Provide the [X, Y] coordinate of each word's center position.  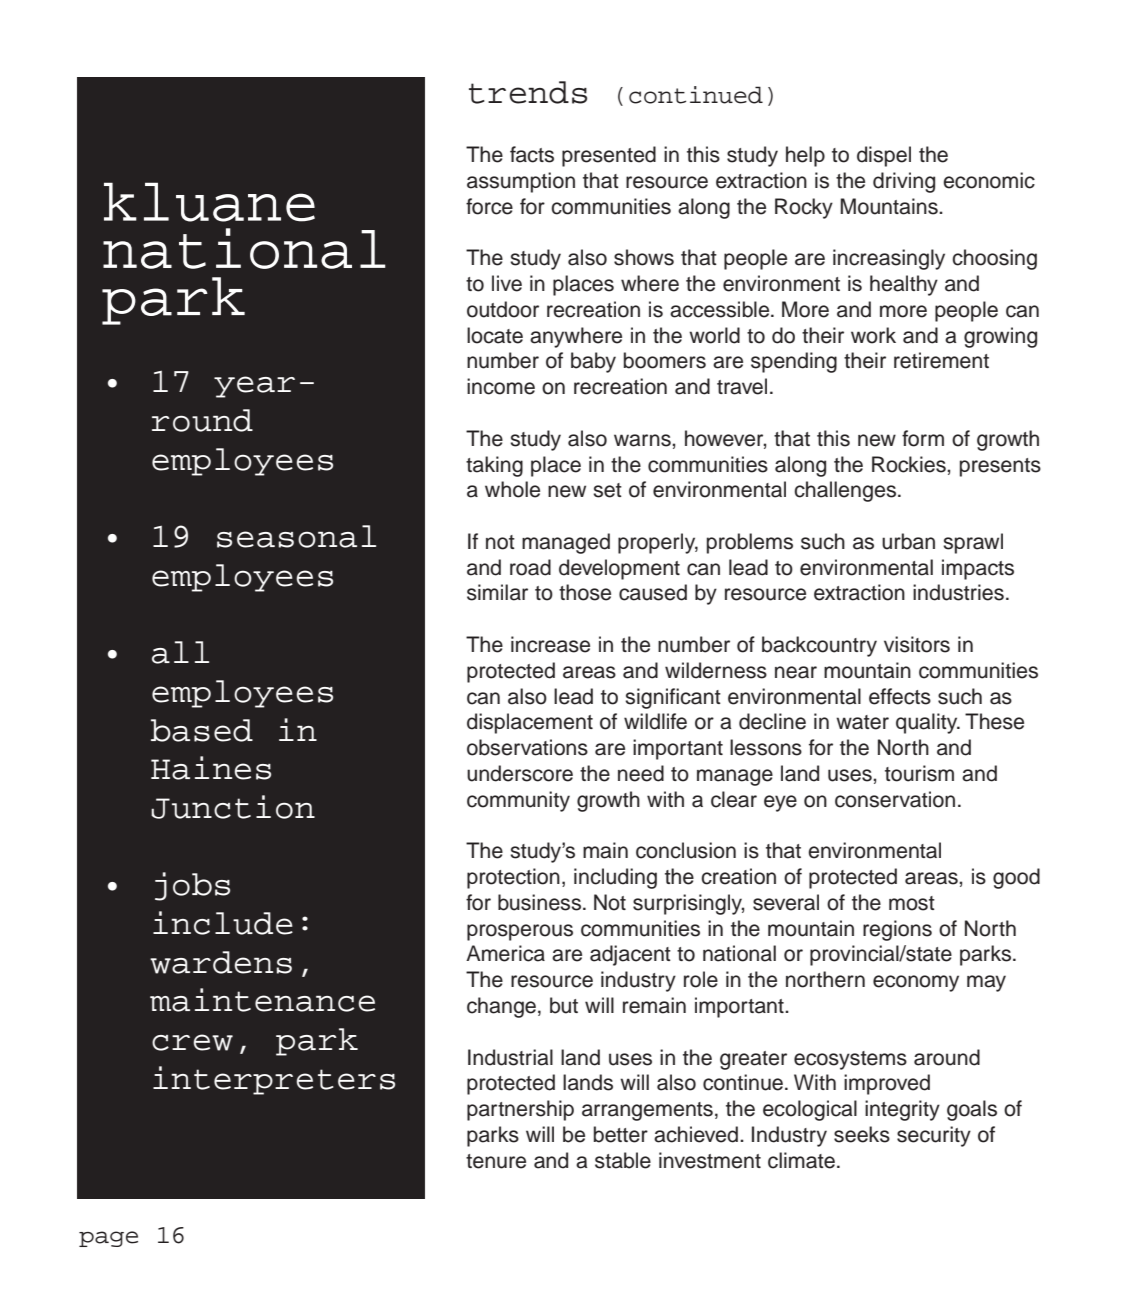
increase [550, 644]
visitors [917, 644]
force [489, 206]
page [108, 1239]
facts [532, 154]
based [202, 730]
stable [623, 1160]
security [934, 1136]
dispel [884, 156]
